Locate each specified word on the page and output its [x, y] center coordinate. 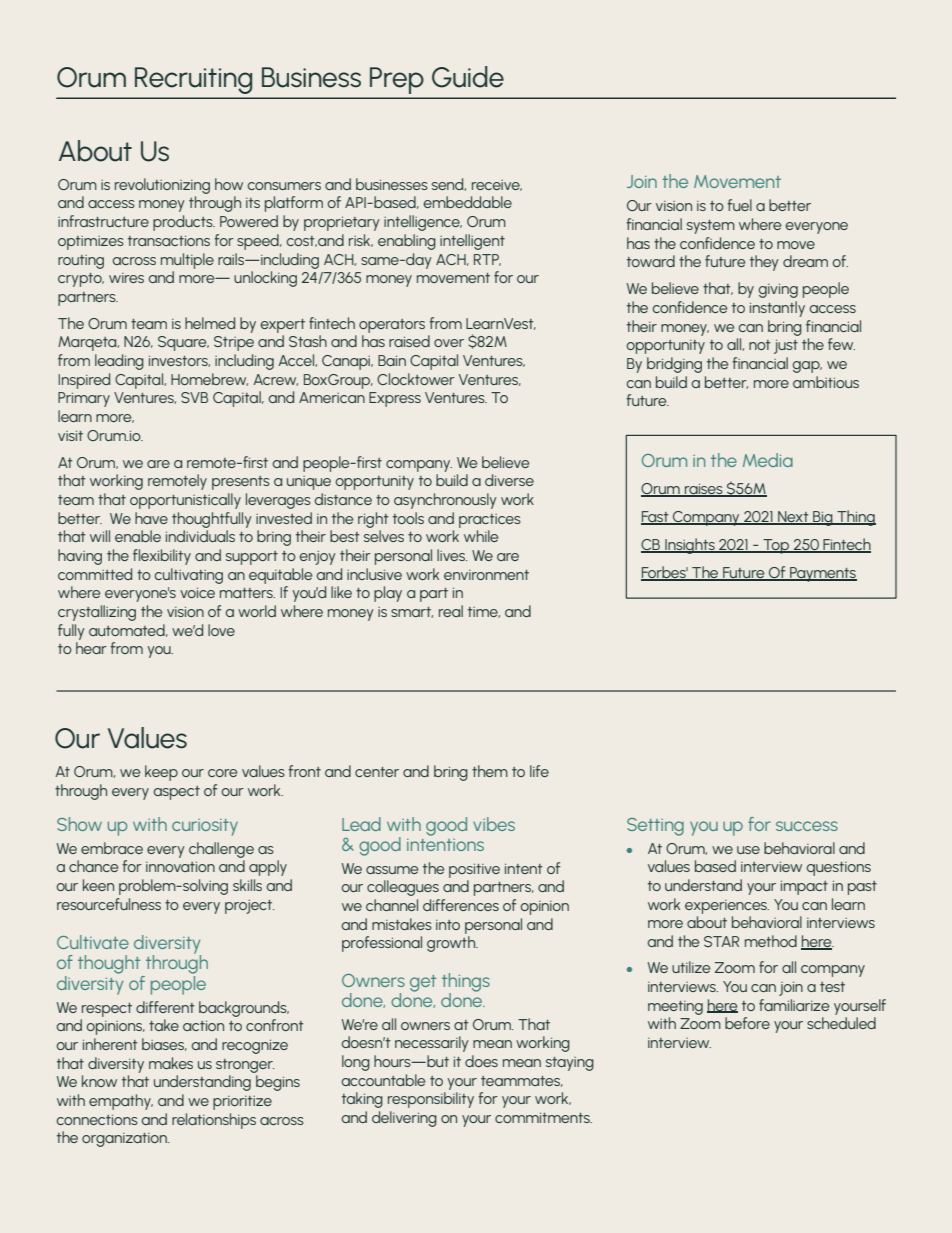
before [747, 1023]
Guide [468, 77]
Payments [822, 574]
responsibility [431, 1100]
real [451, 611]
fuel [739, 205]
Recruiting [193, 80]
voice [197, 592]
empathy [121, 1102]
